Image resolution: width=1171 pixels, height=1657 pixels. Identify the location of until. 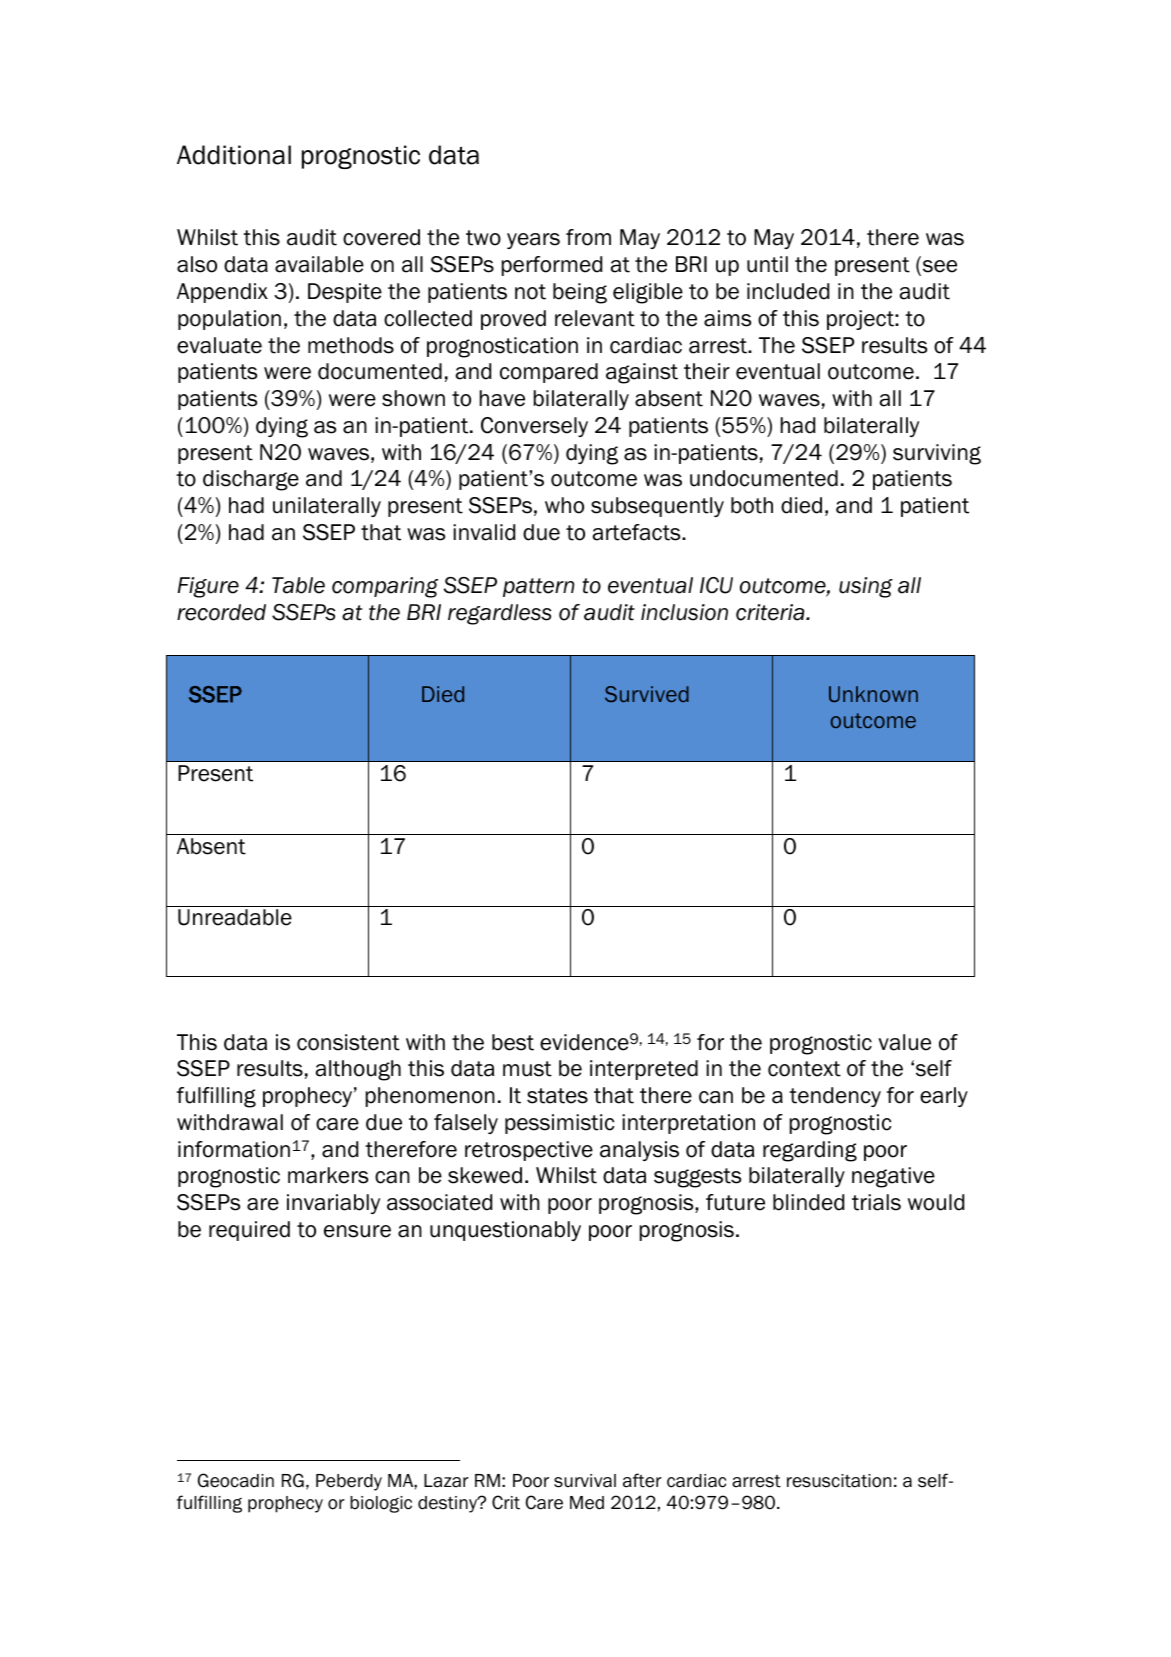
(767, 264).
